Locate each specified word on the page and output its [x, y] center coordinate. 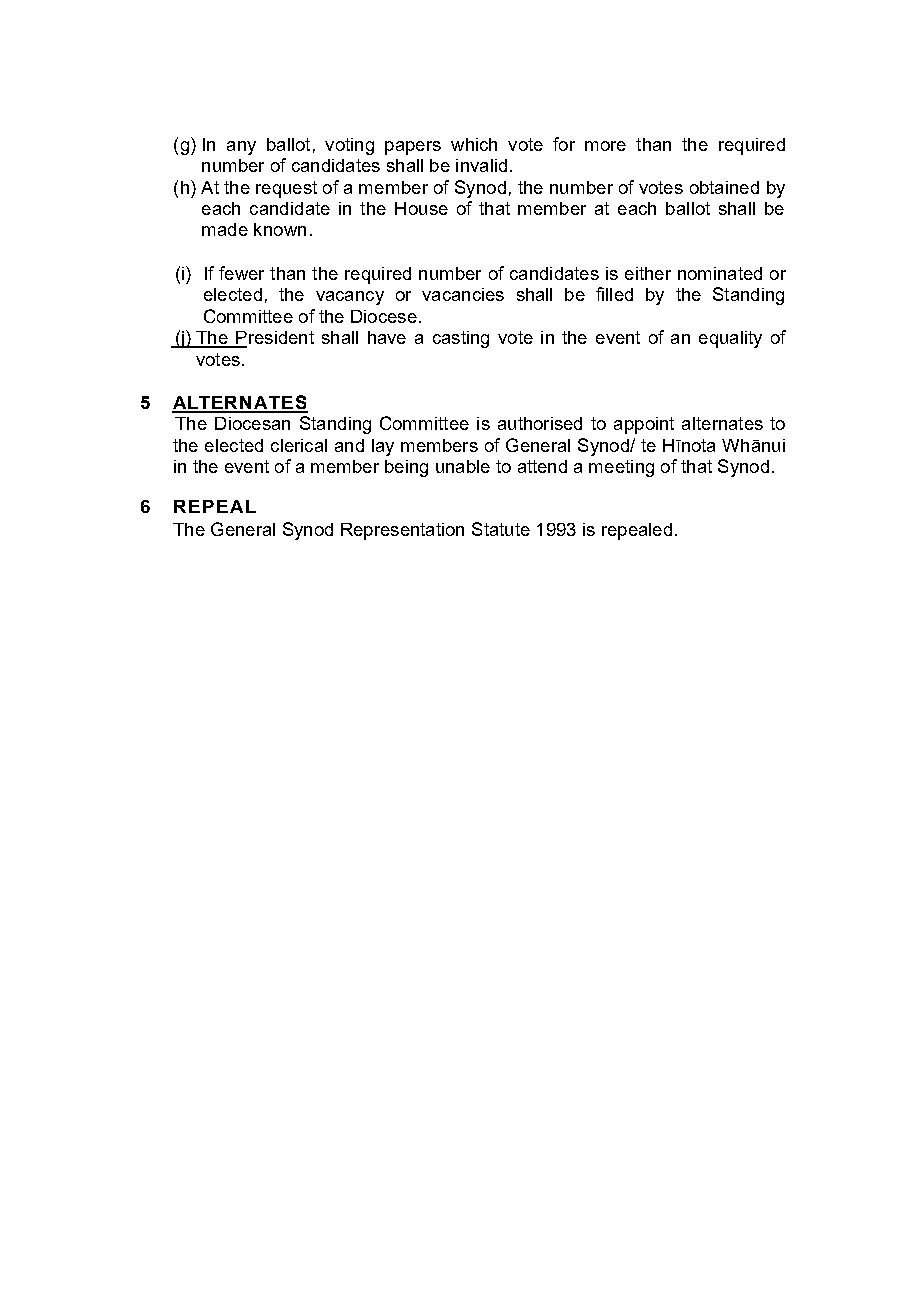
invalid [481, 165]
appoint [644, 425]
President [274, 339]
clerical [299, 445]
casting [461, 339]
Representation [402, 531]
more [605, 146]
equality [730, 339]
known [280, 229]
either [648, 273]
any [241, 148]
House [421, 208]
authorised [540, 423]
